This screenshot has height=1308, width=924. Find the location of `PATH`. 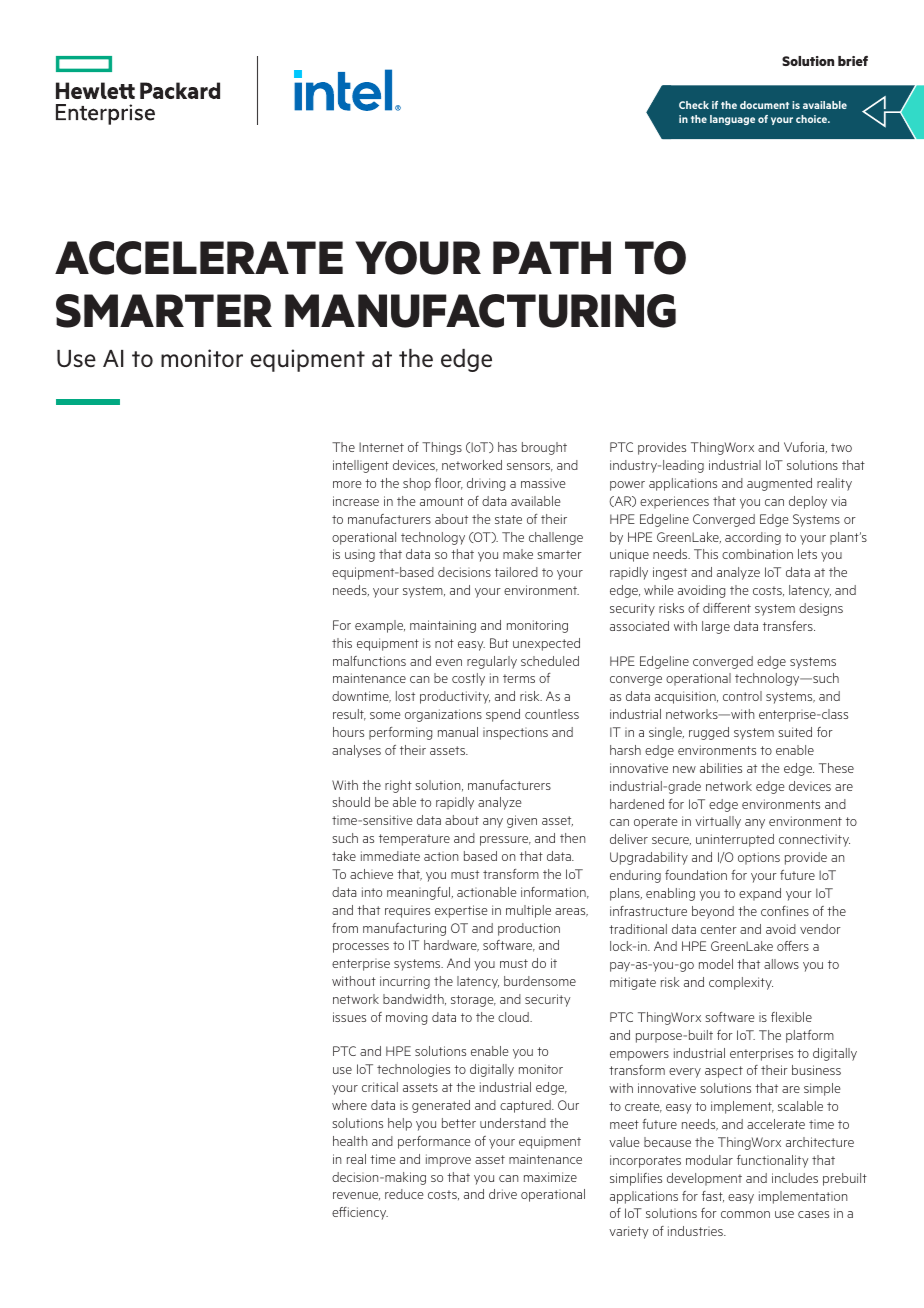

PATH is located at coordinates (552, 257).
